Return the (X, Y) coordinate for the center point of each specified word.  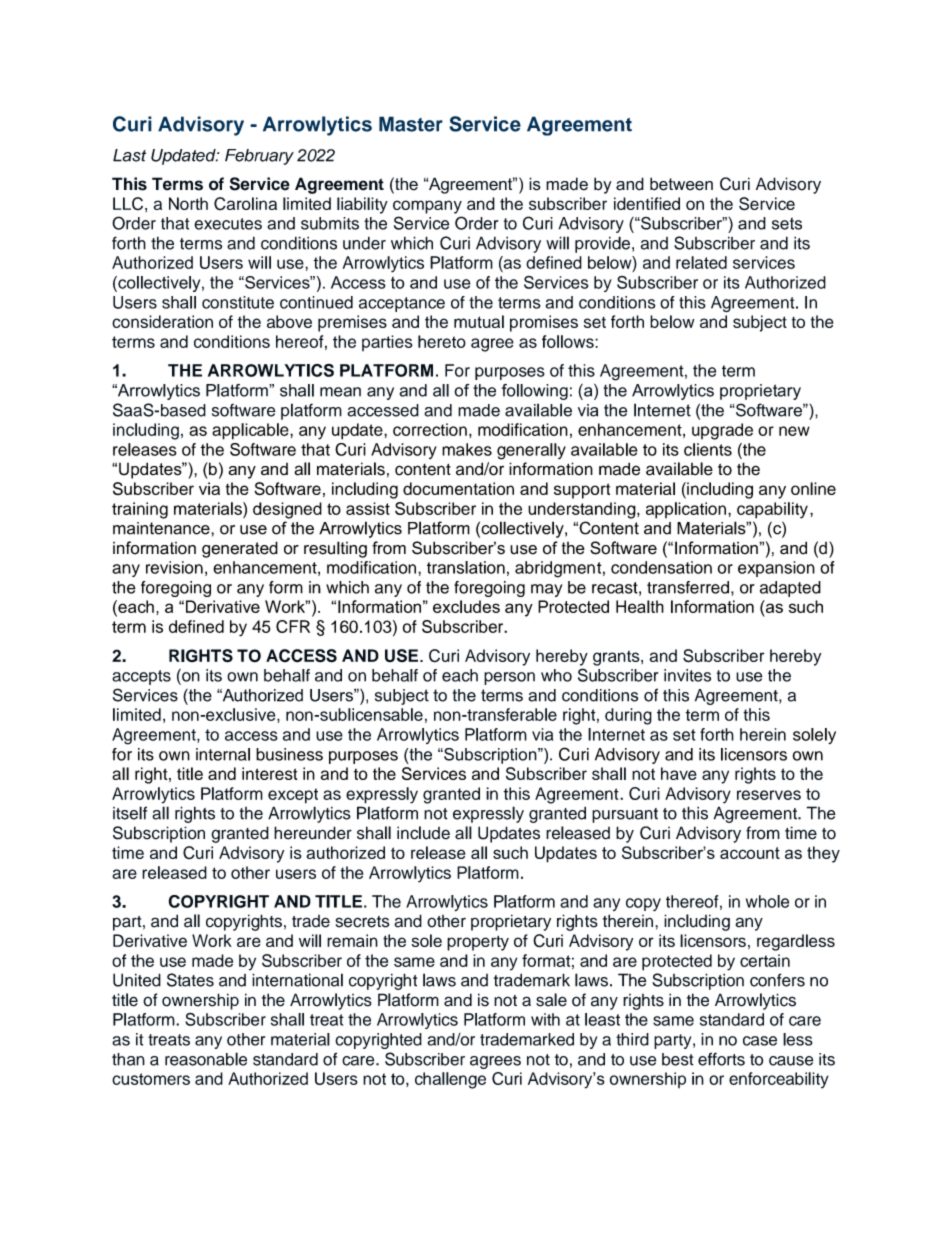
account (750, 853)
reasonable (206, 1059)
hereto (442, 341)
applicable (251, 431)
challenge (450, 1080)
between (681, 184)
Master (411, 124)
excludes (466, 606)
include (423, 833)
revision (174, 567)
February (259, 157)
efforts (721, 1059)
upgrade (722, 431)
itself (130, 813)
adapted (790, 589)
